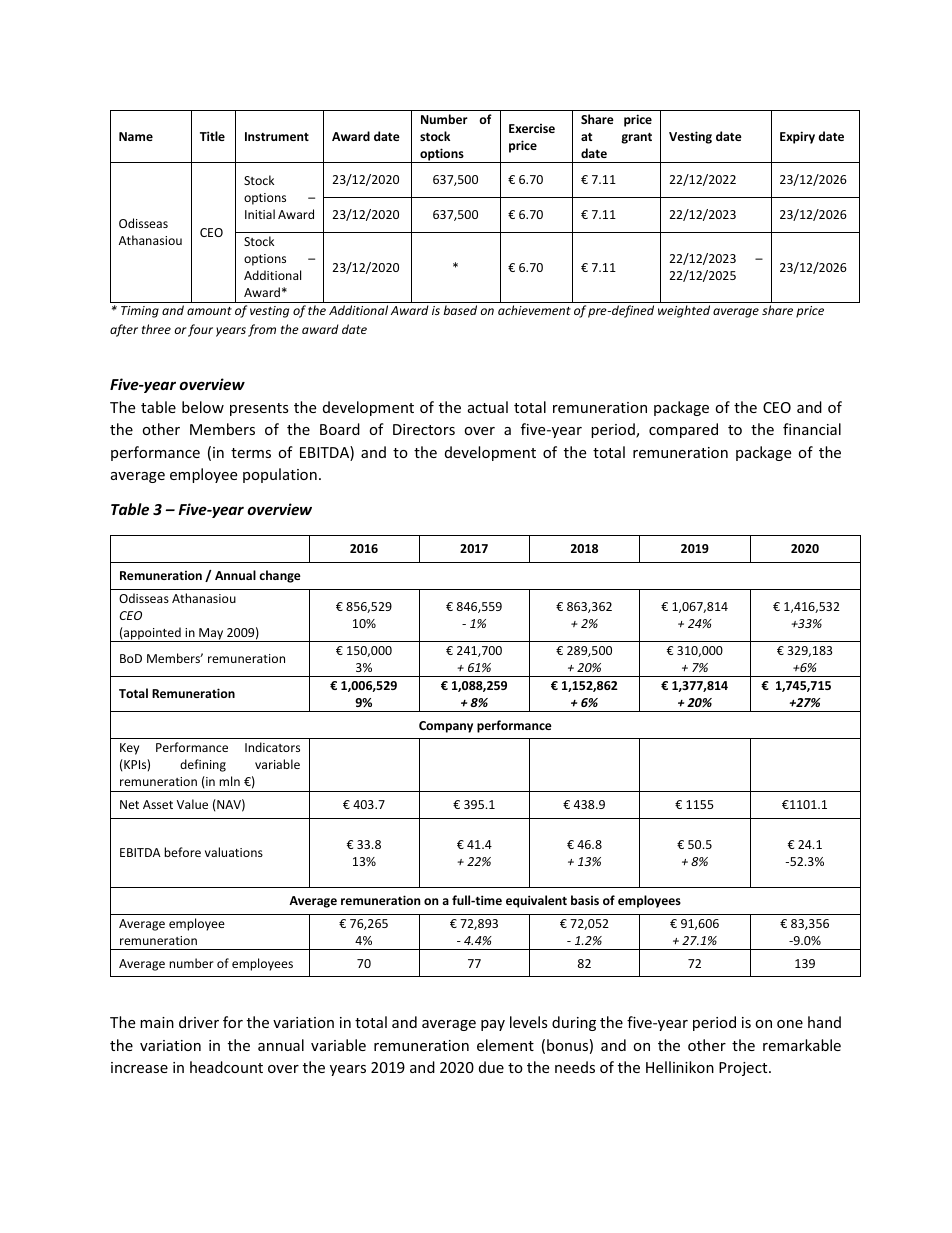 This page has width=952, height=1233. What do you see at coordinates (683, 430) in the page?
I see `compared` at bounding box center [683, 430].
